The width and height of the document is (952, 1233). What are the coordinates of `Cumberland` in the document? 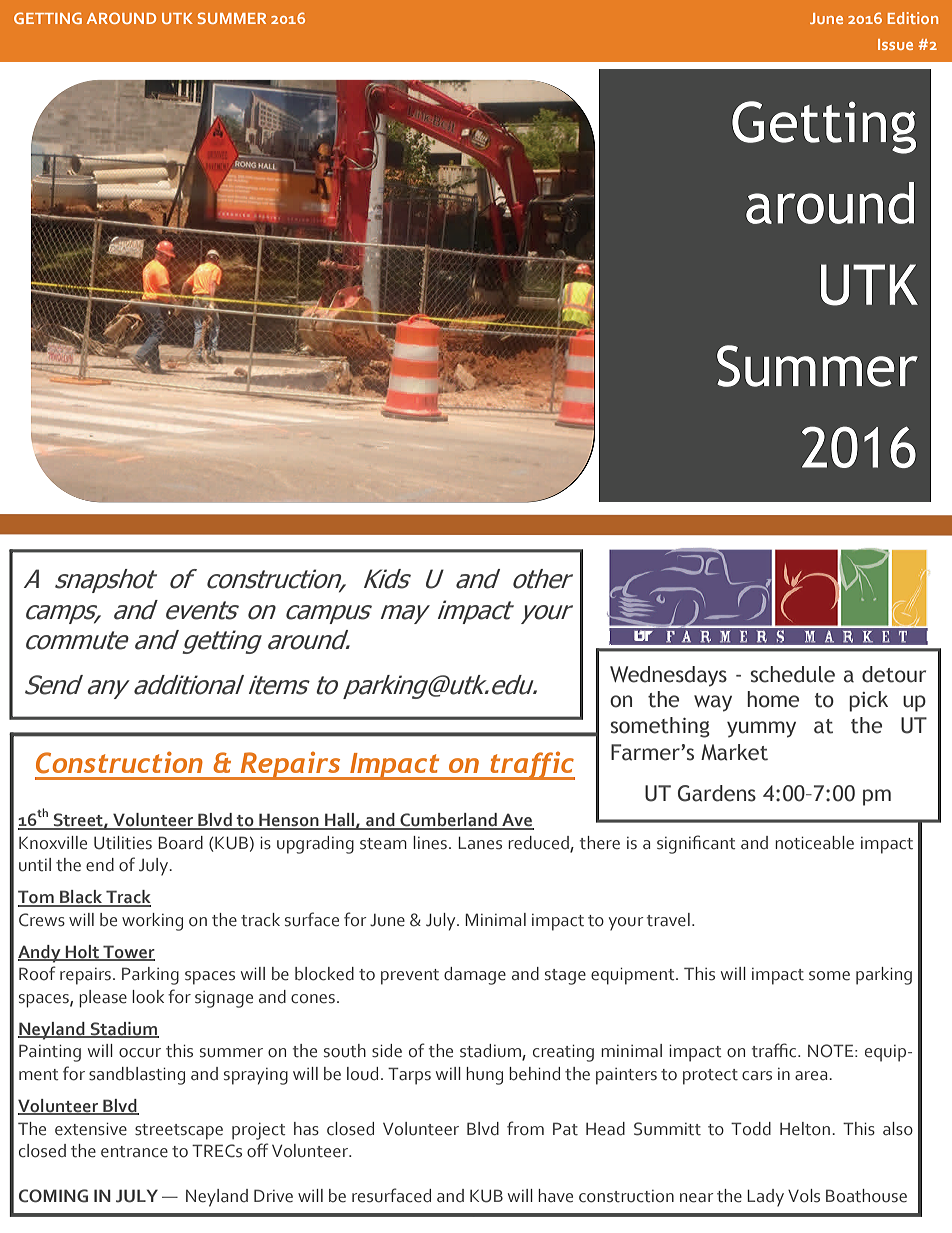 It's located at (448, 821).
